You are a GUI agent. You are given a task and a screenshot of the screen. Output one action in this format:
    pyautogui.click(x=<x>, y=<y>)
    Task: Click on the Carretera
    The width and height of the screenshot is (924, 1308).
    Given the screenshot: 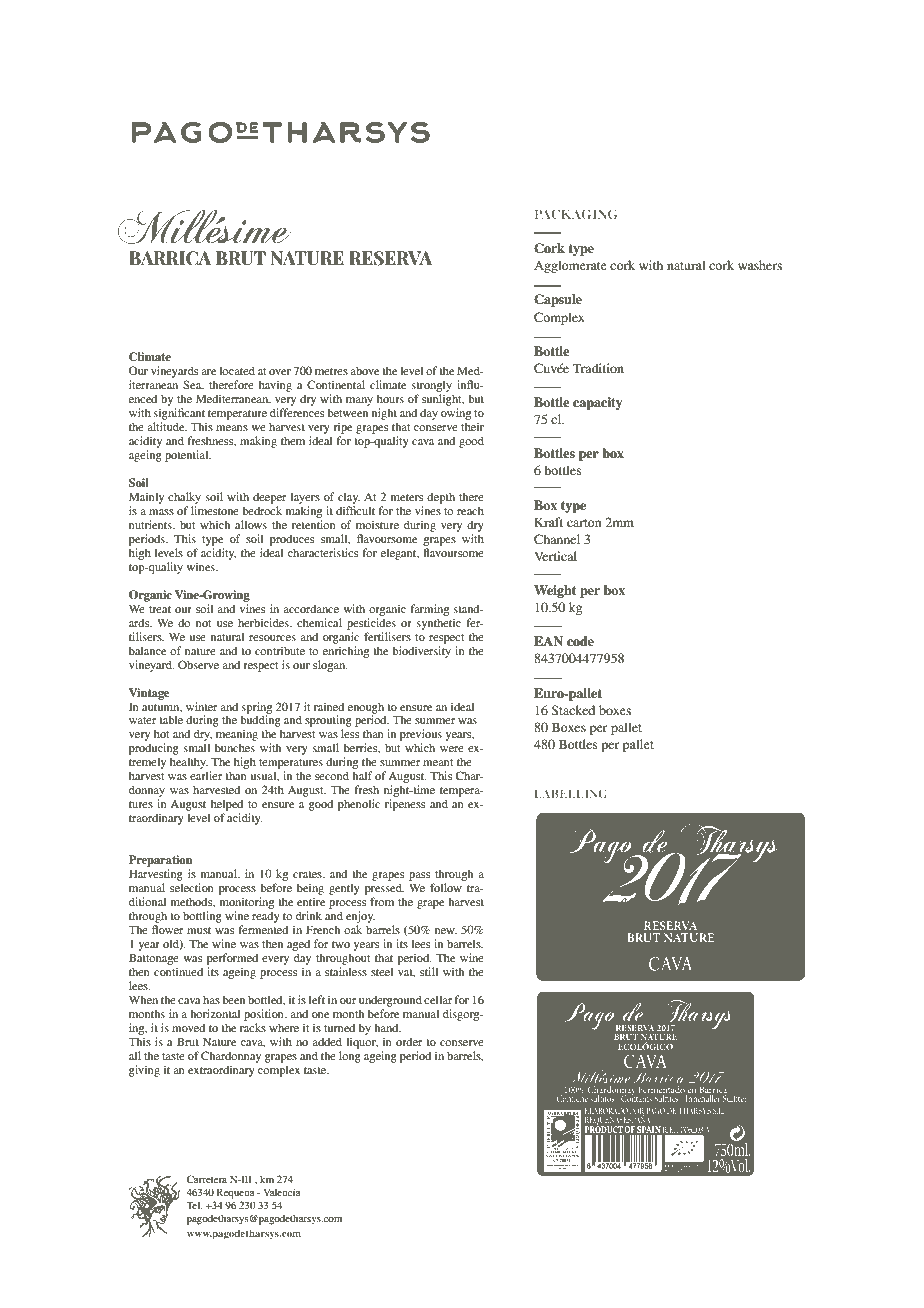 What is the action you would take?
    pyautogui.click(x=207, y=1179)
